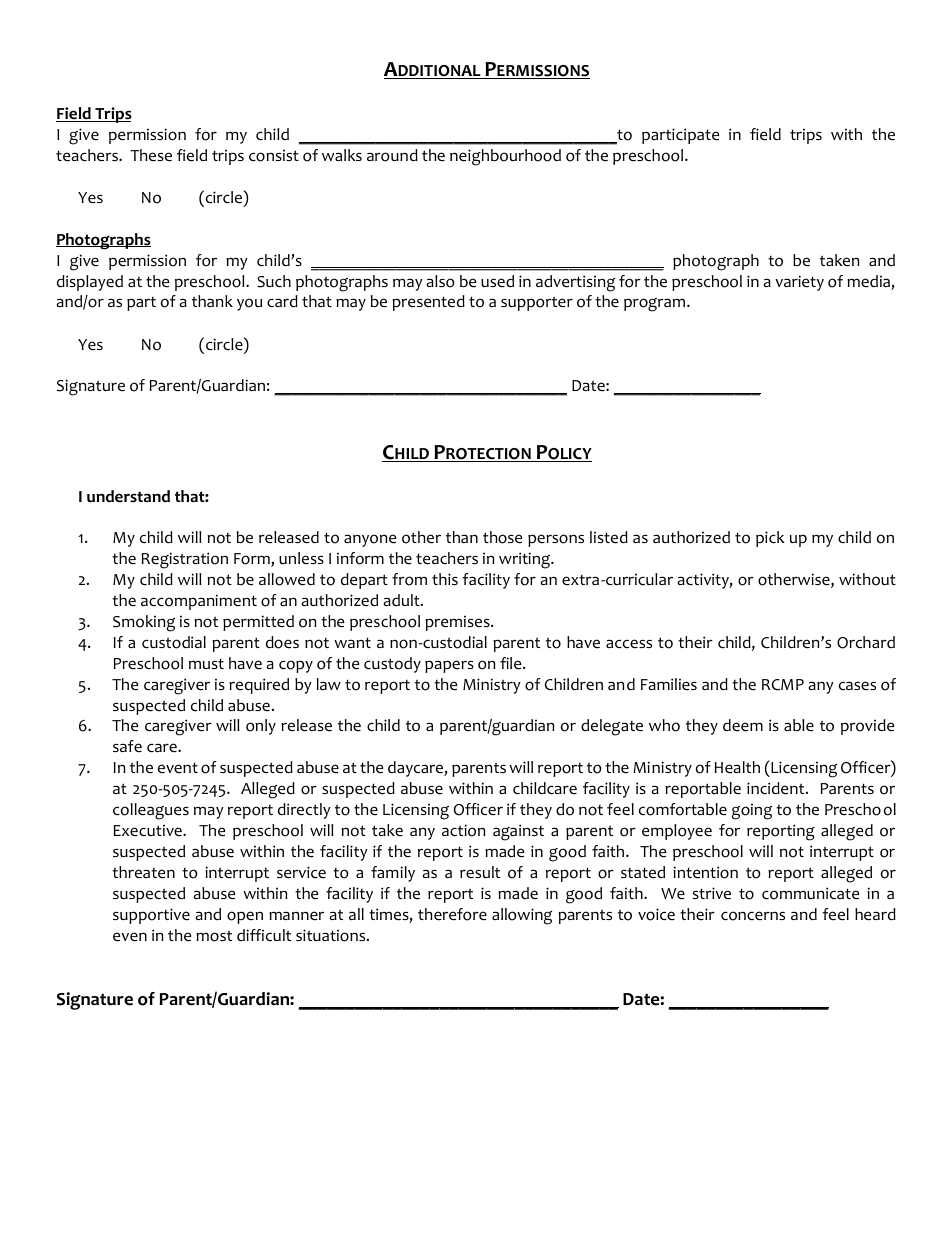  I want to click on These, so click(151, 155).
